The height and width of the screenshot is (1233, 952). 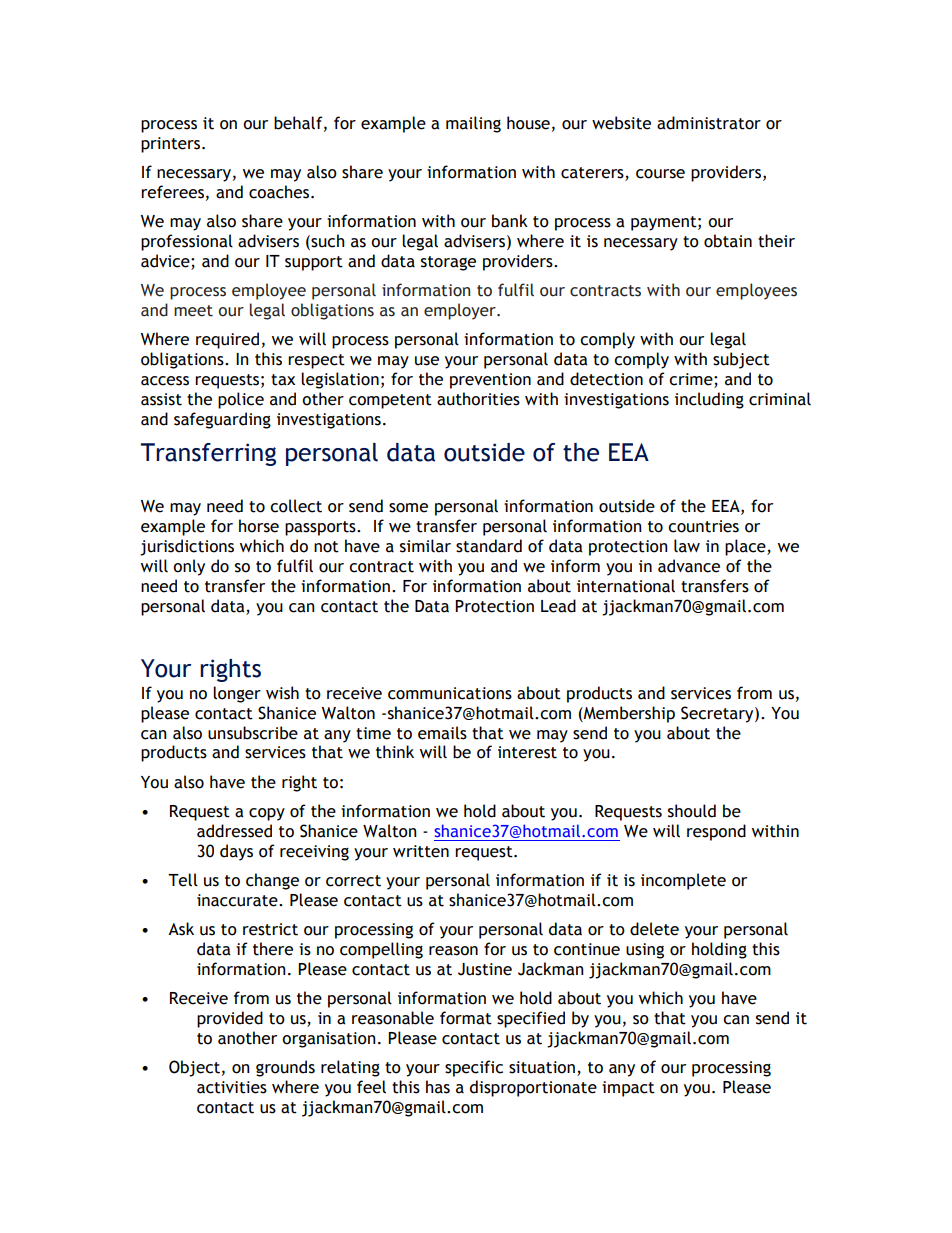 What do you see at coordinates (474, 1068) in the screenshot?
I see `specific` at bounding box center [474, 1068].
